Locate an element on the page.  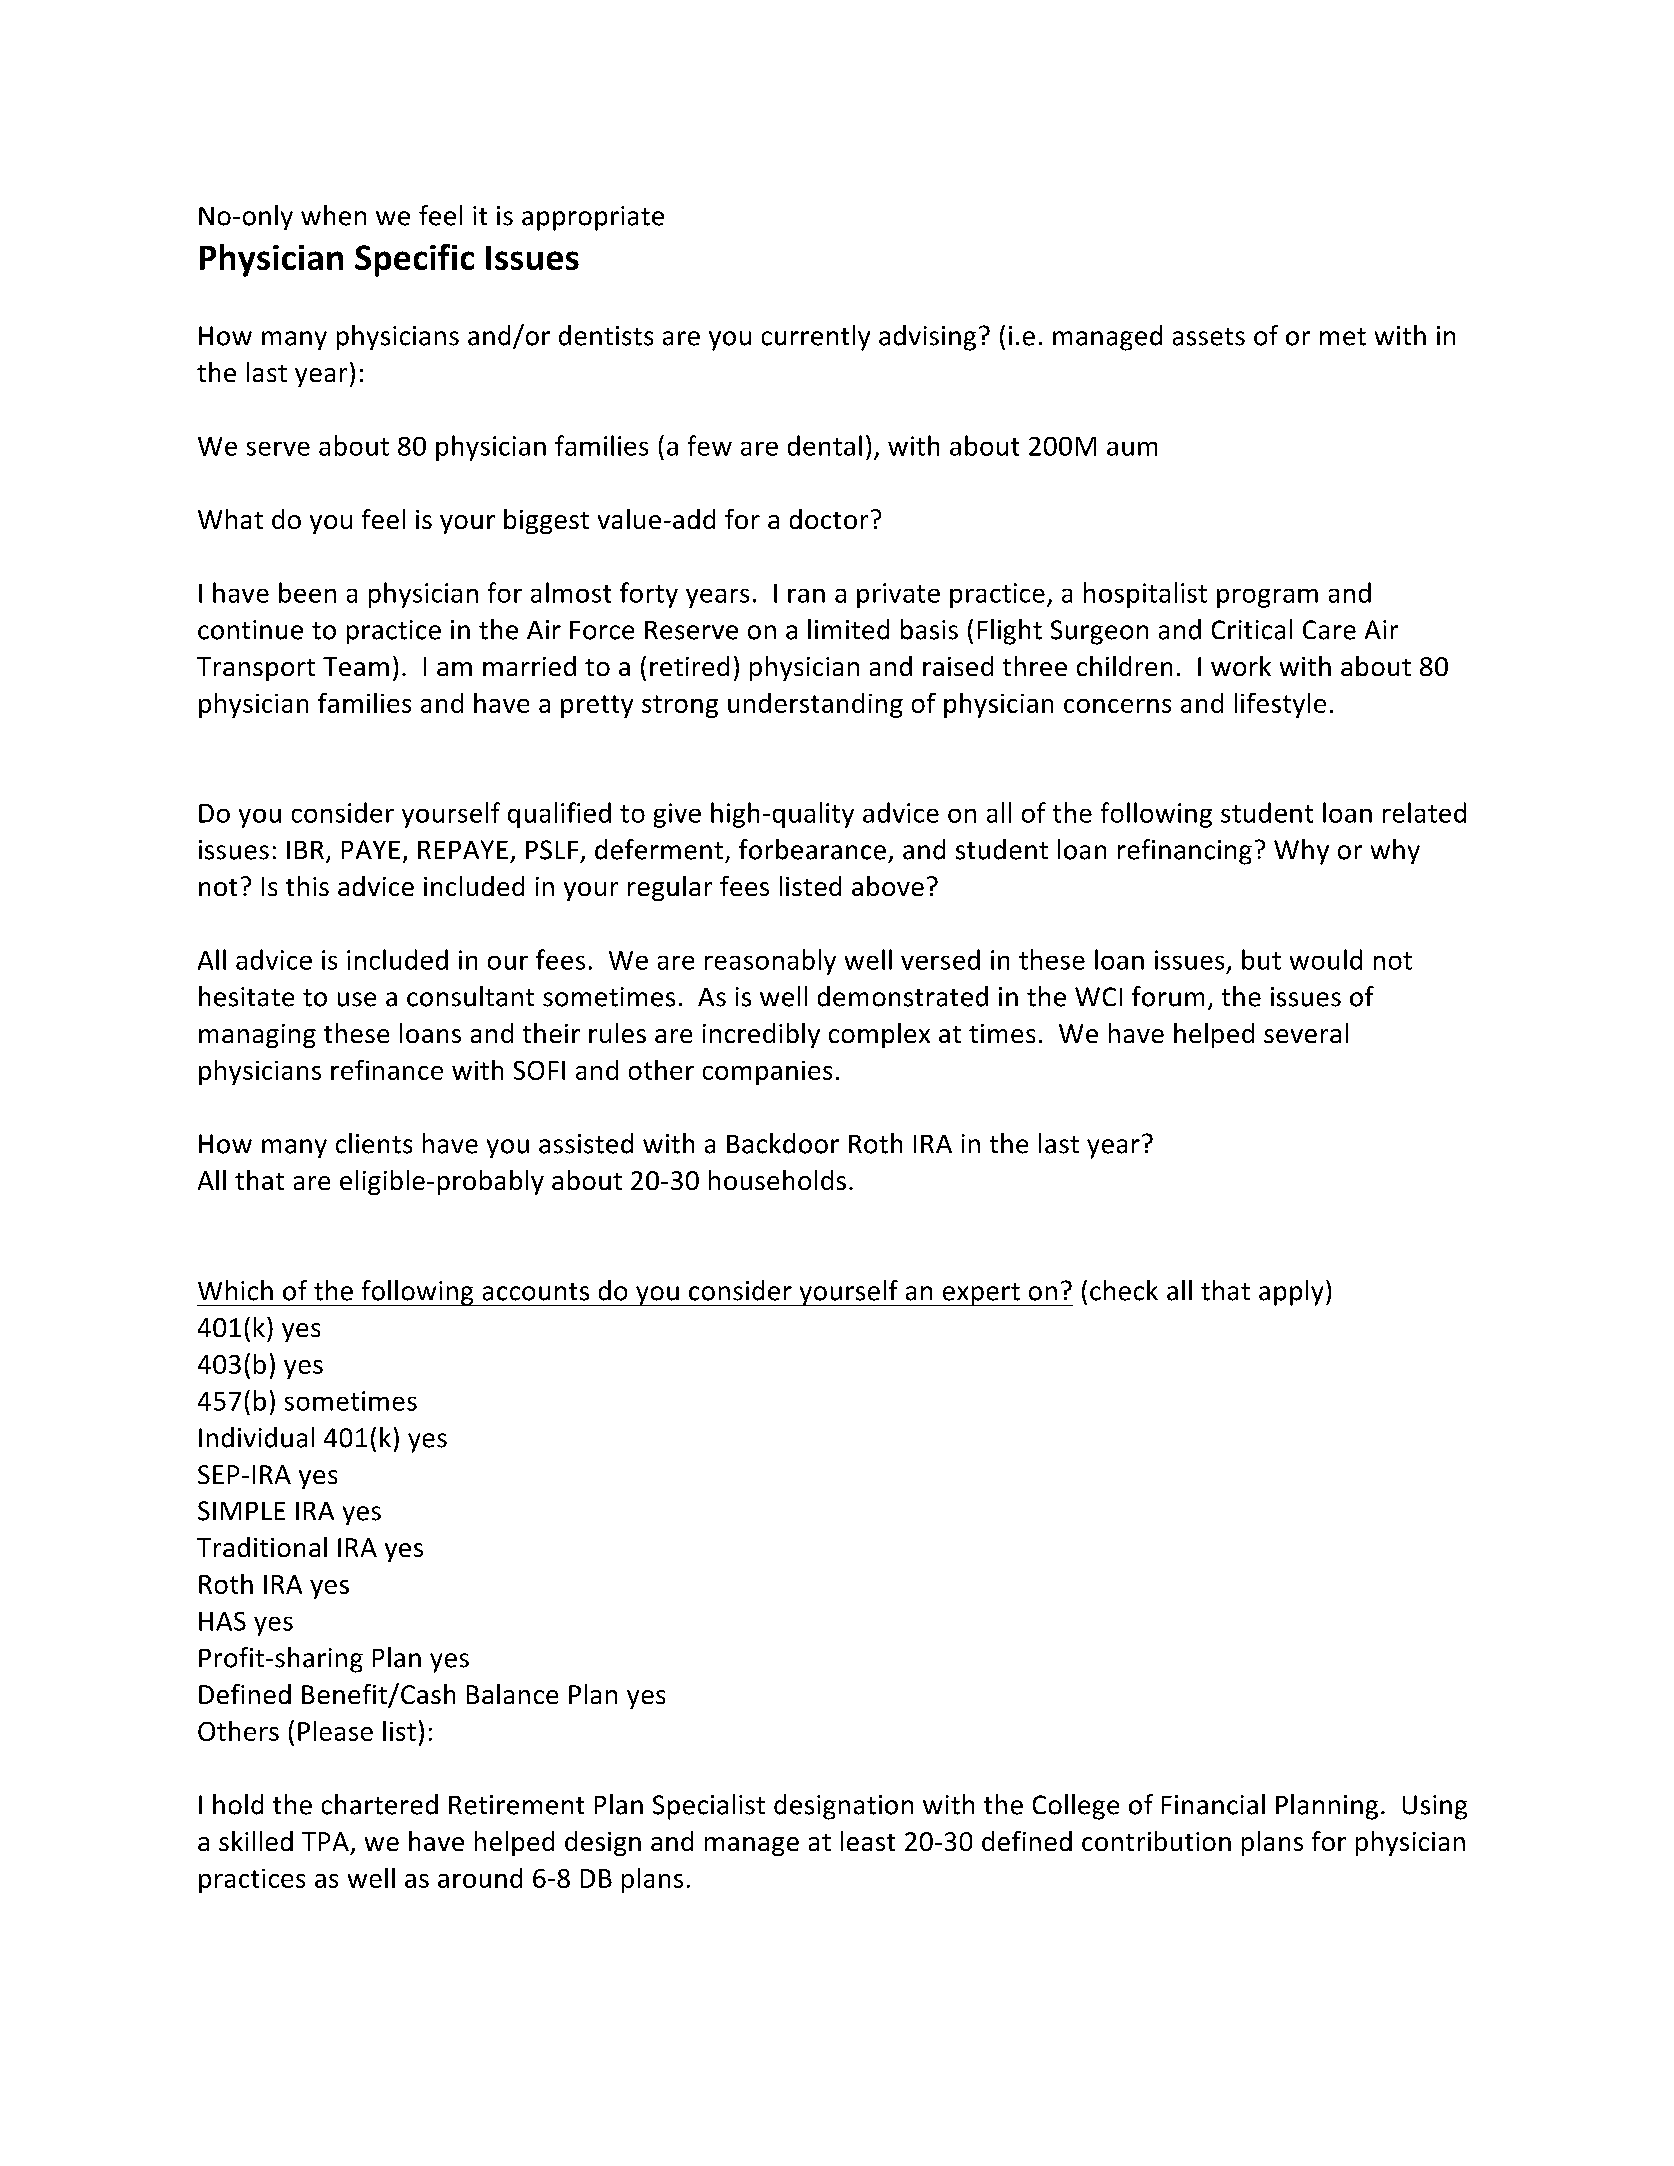
Specific is located at coordinates (414, 260).
